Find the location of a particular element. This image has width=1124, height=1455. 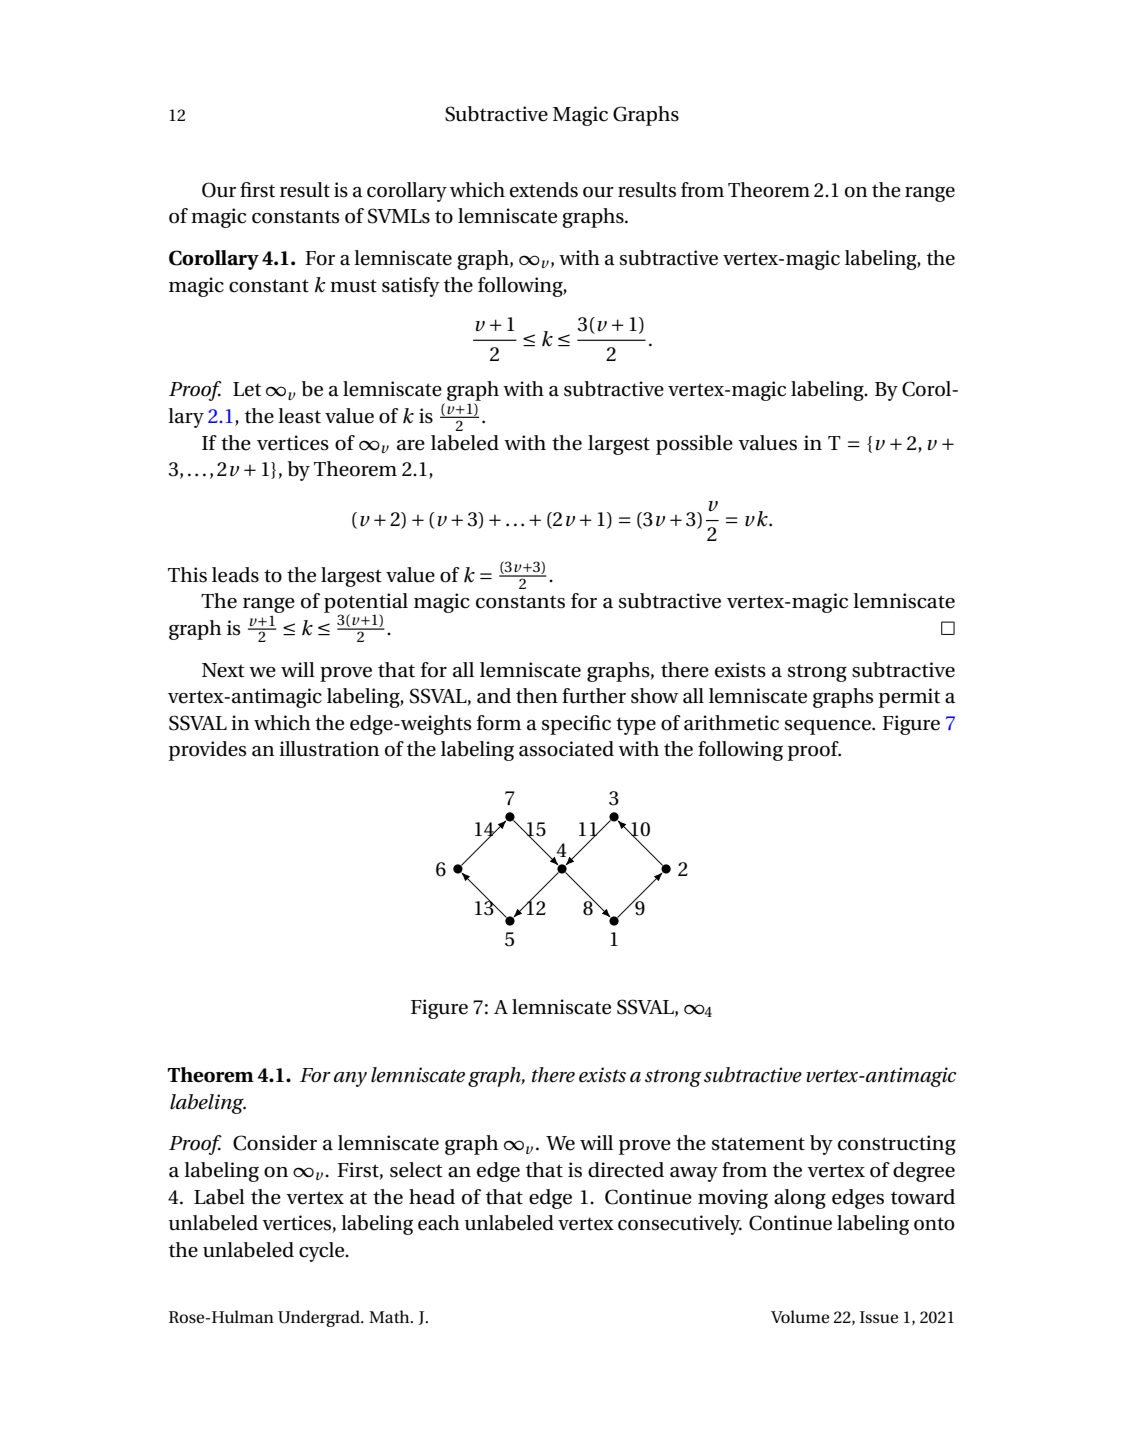

constructing is located at coordinates (897, 1145).
